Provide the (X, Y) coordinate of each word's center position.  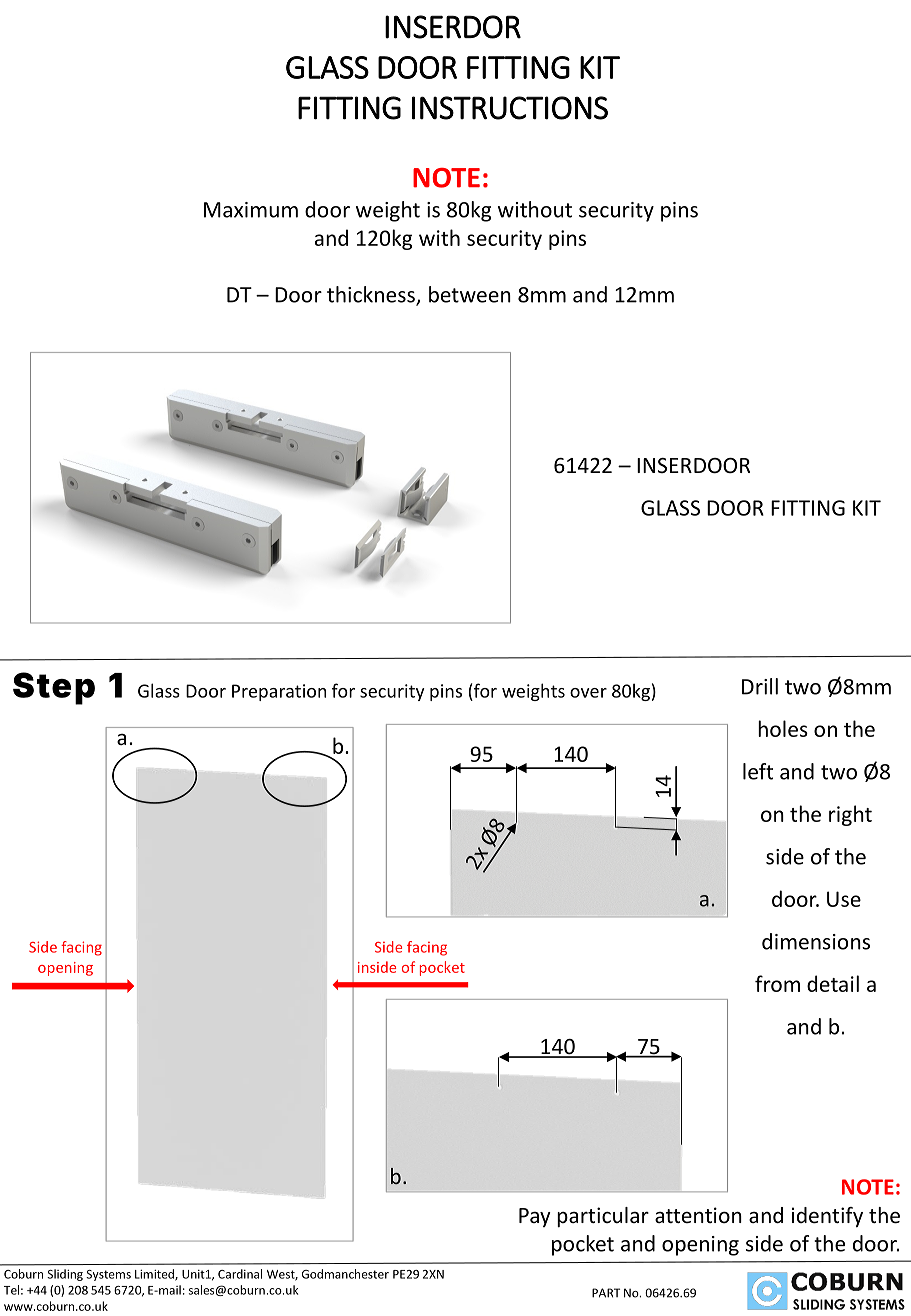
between (470, 294)
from (777, 983)
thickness (372, 295)
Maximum (251, 210)
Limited (155, 1275)
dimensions (816, 941)
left (758, 771)
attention (698, 1215)
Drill (760, 686)
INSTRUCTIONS (510, 108)
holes (783, 728)
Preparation (279, 692)
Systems (108, 1275)
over (588, 693)
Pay (535, 1217)
